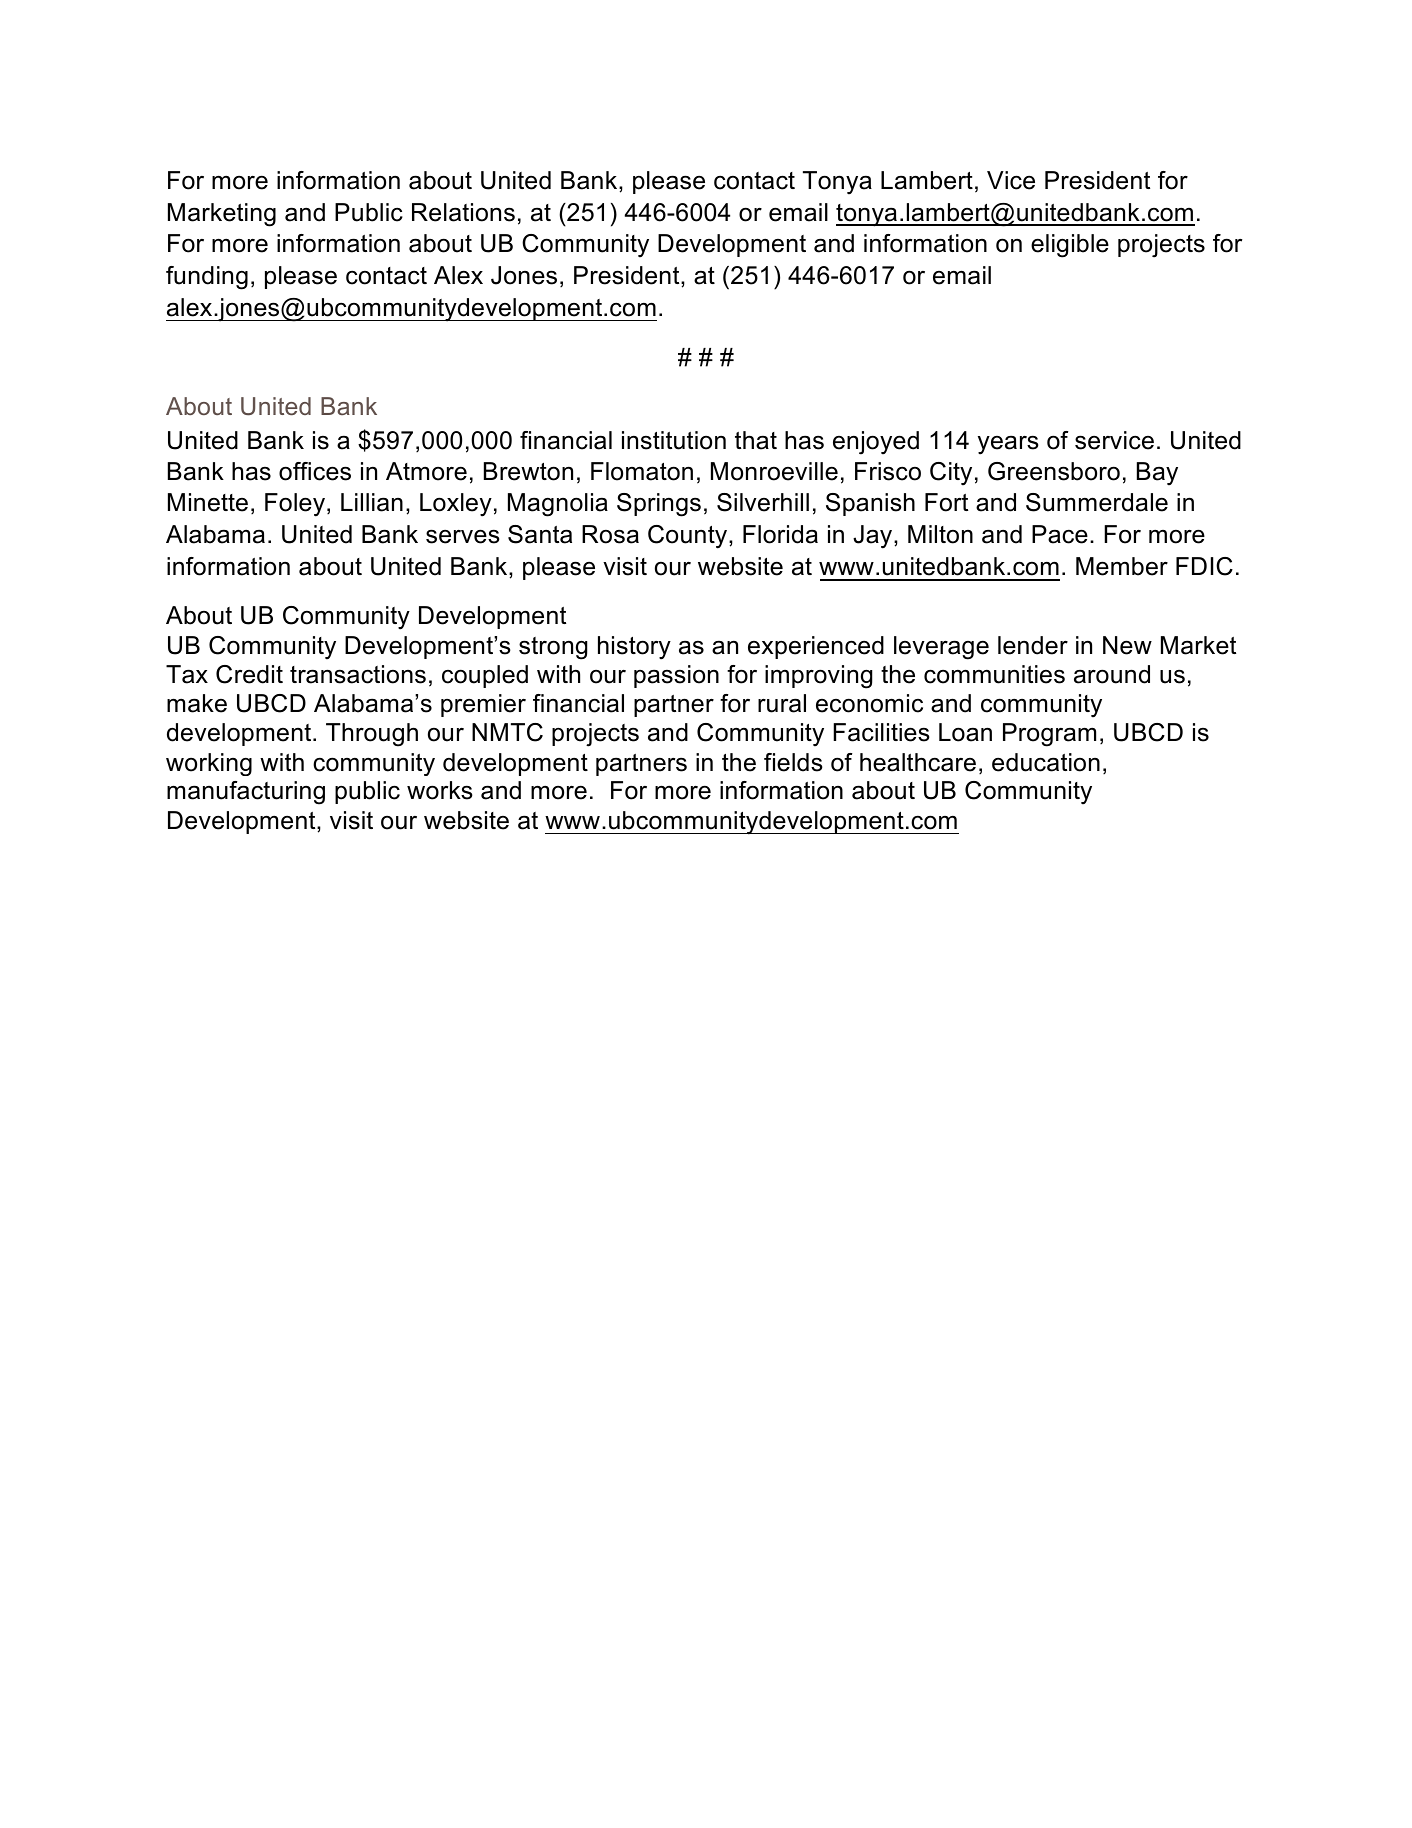 This screenshot has width=1412, height=1828. What do you see at coordinates (793, 762) in the screenshot?
I see `fields` at bounding box center [793, 762].
